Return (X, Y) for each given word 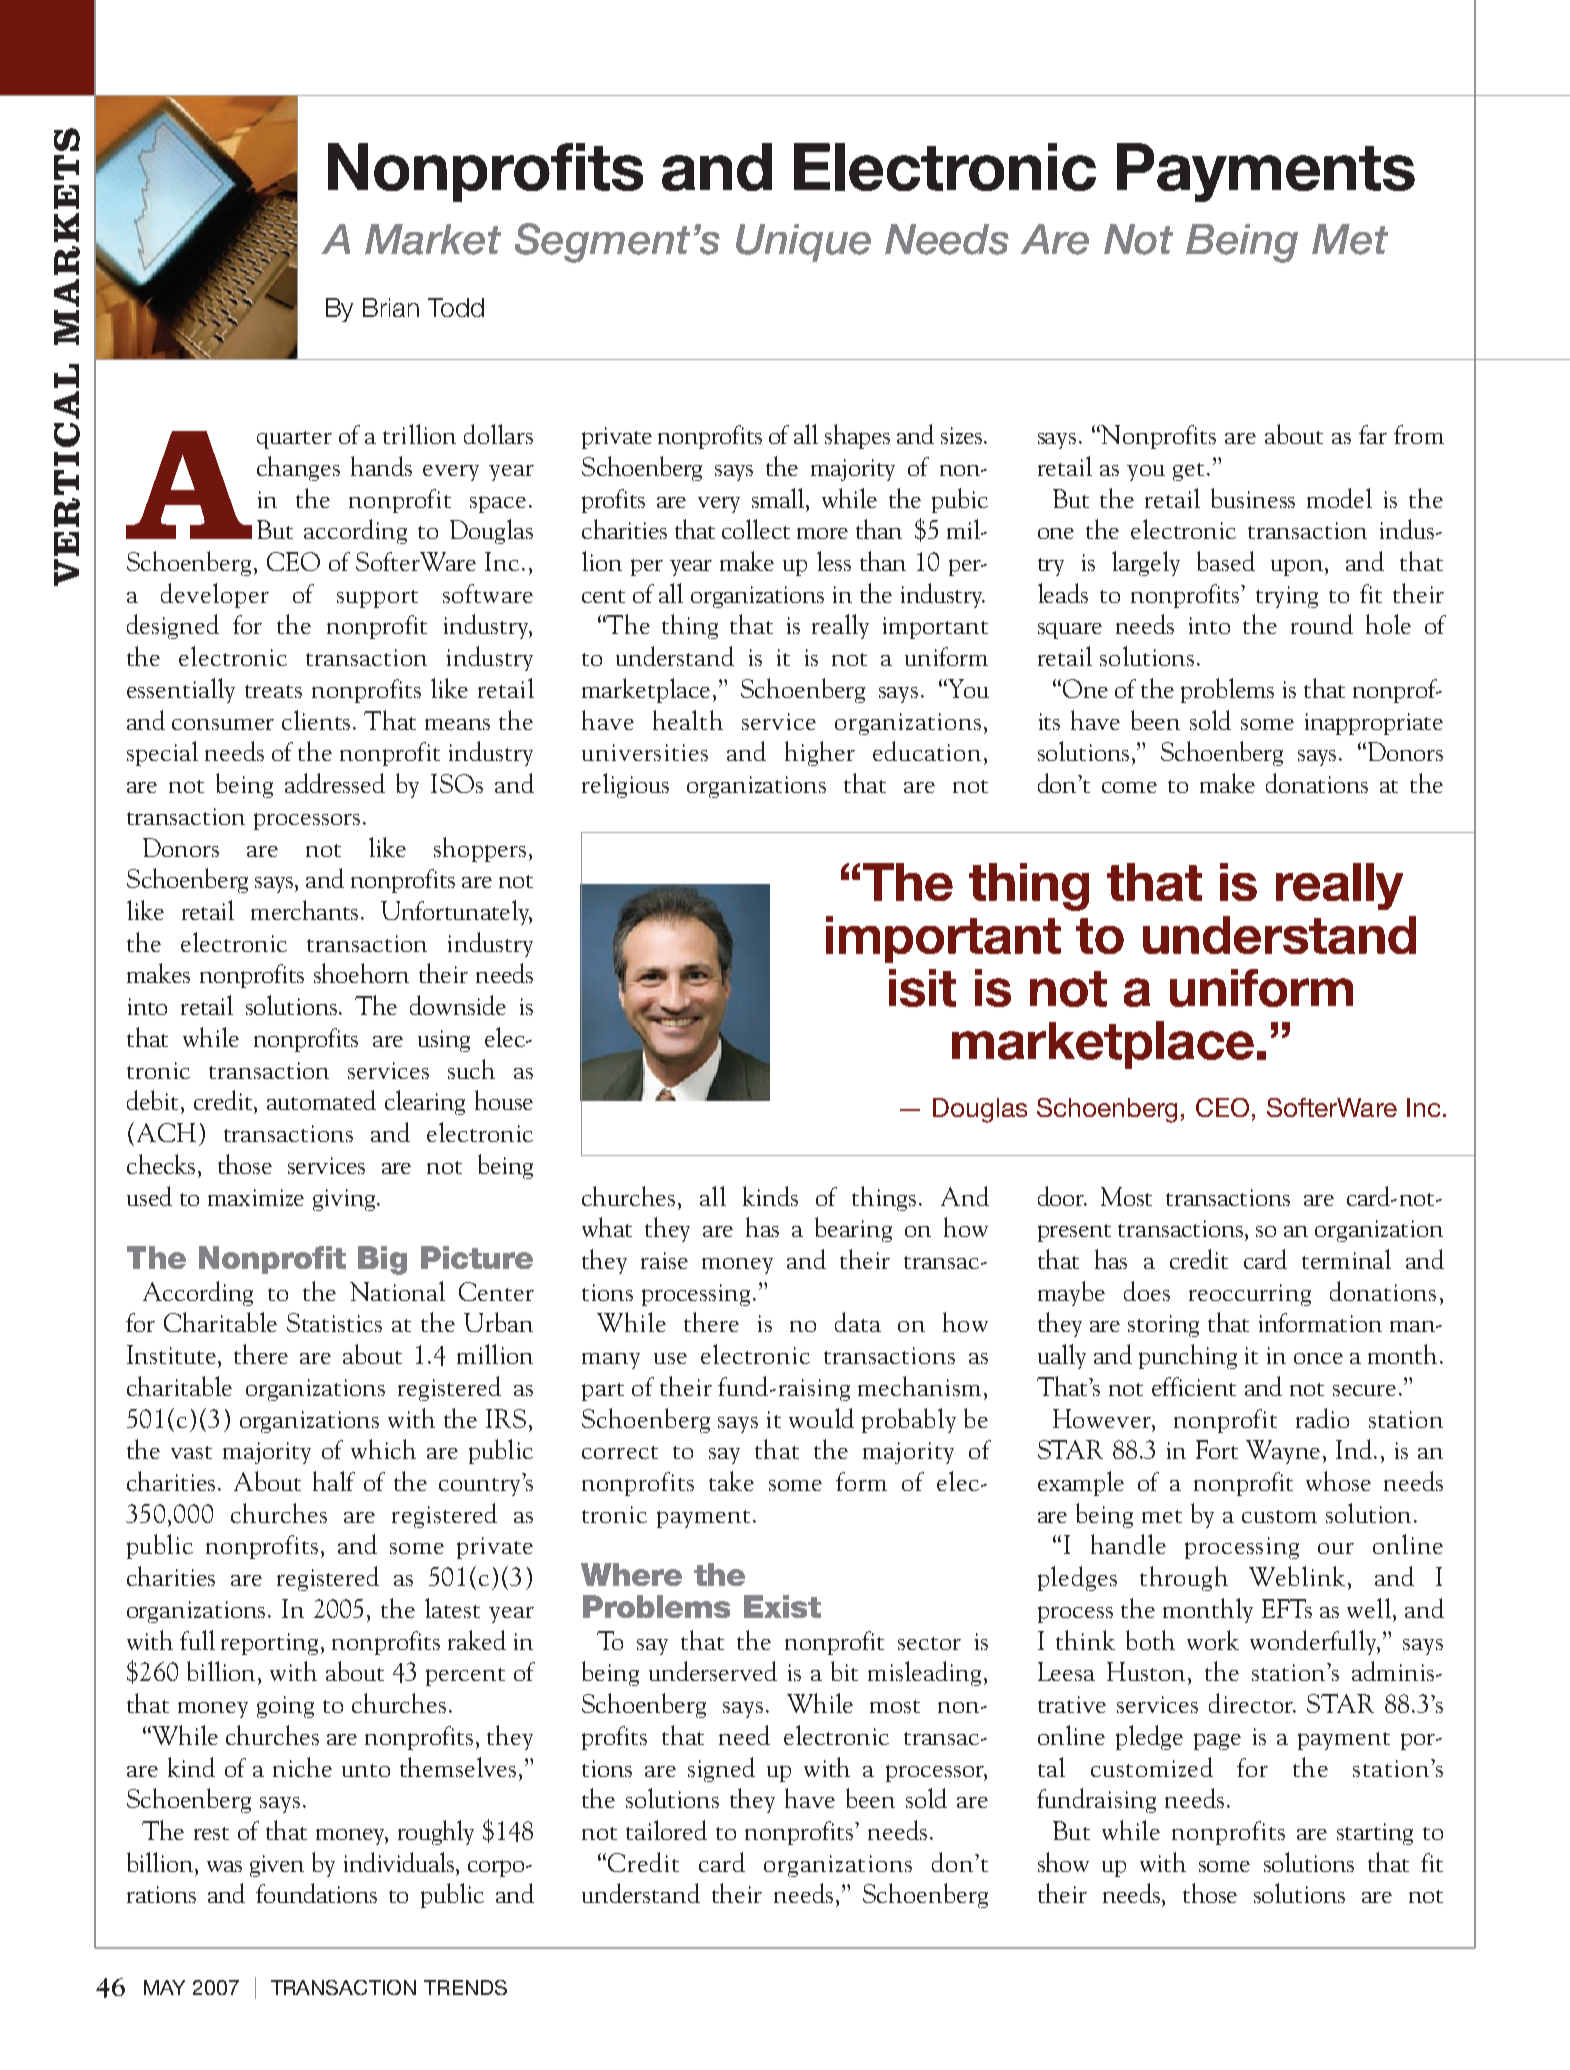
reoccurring (1250, 1295)
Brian (391, 307)
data (858, 1322)
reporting (271, 1644)
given (277, 1866)
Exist (782, 1606)
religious (625, 785)
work (1213, 1640)
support (377, 599)
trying (1287, 597)
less (834, 561)
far (1373, 434)
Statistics (334, 1322)
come (1129, 787)
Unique (803, 243)
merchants (304, 910)
